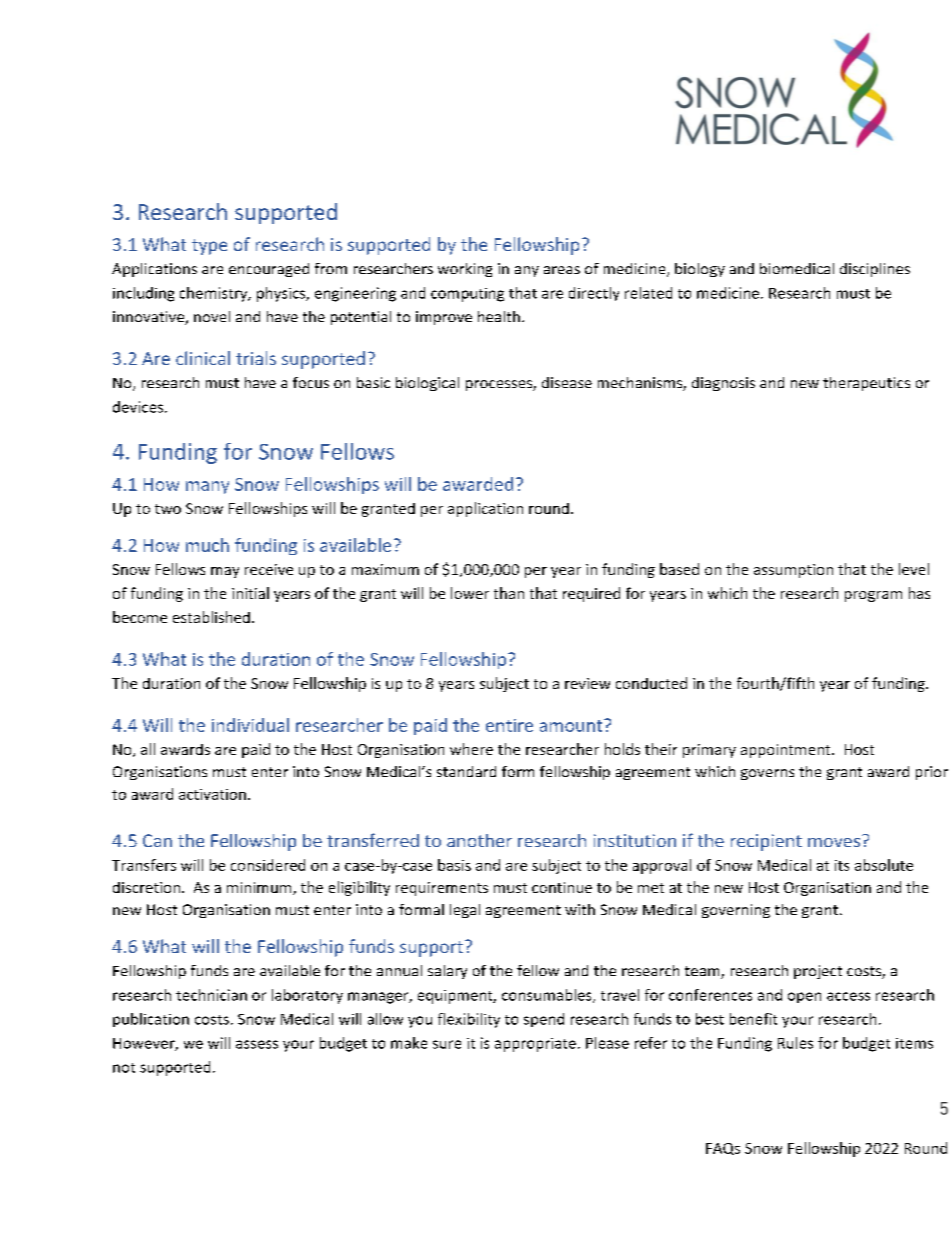  What do you see at coordinates (207, 545) in the screenshot?
I see `much` at bounding box center [207, 545].
